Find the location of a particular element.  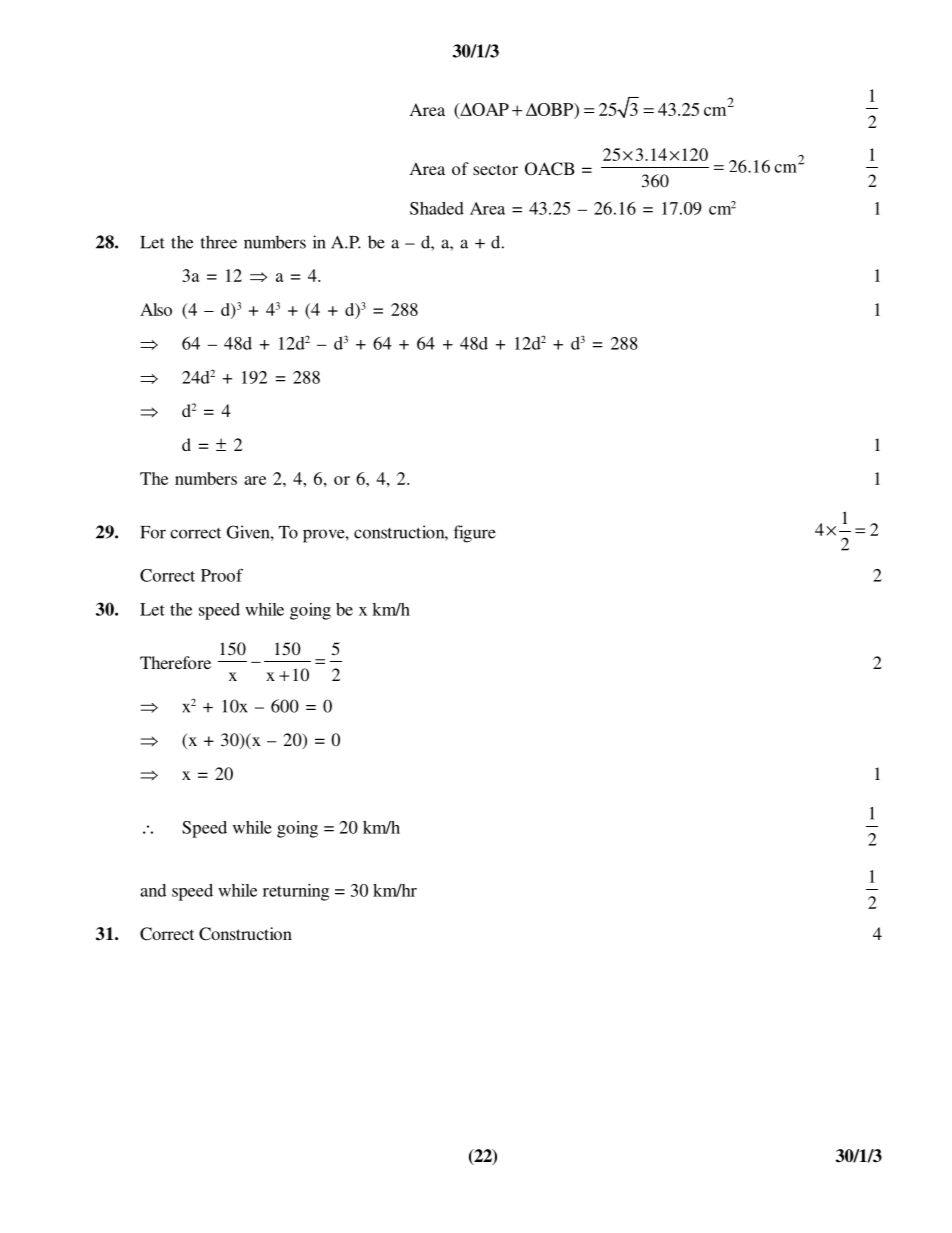

returning is located at coordinates (296, 892).
